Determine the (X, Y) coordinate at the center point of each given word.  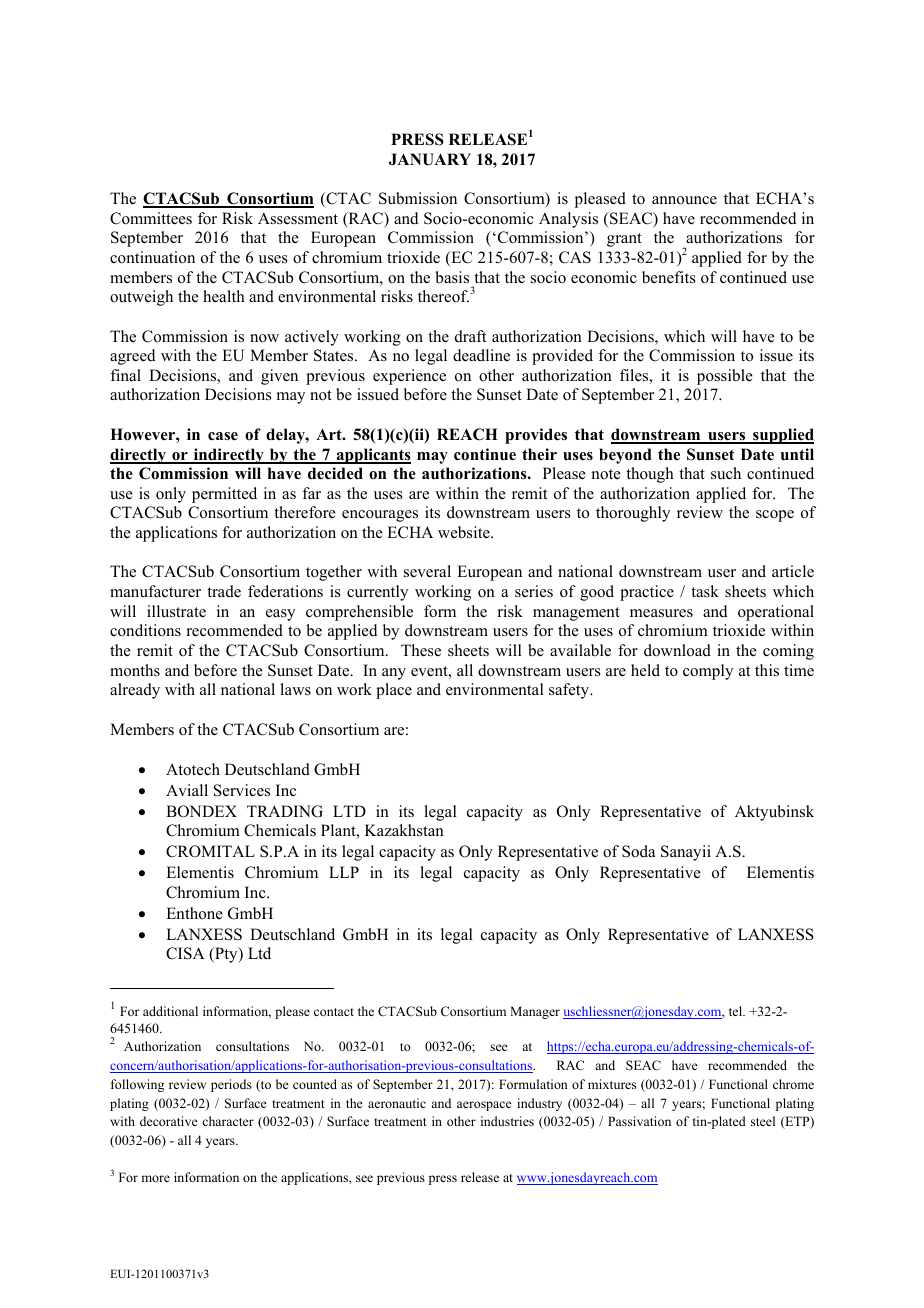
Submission (418, 198)
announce (684, 200)
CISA (185, 953)
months (135, 670)
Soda (638, 851)
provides (536, 436)
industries (507, 1121)
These (421, 650)
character (228, 1121)
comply (708, 672)
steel (763, 1121)
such (726, 473)
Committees (151, 218)
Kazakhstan (404, 830)
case (223, 436)
